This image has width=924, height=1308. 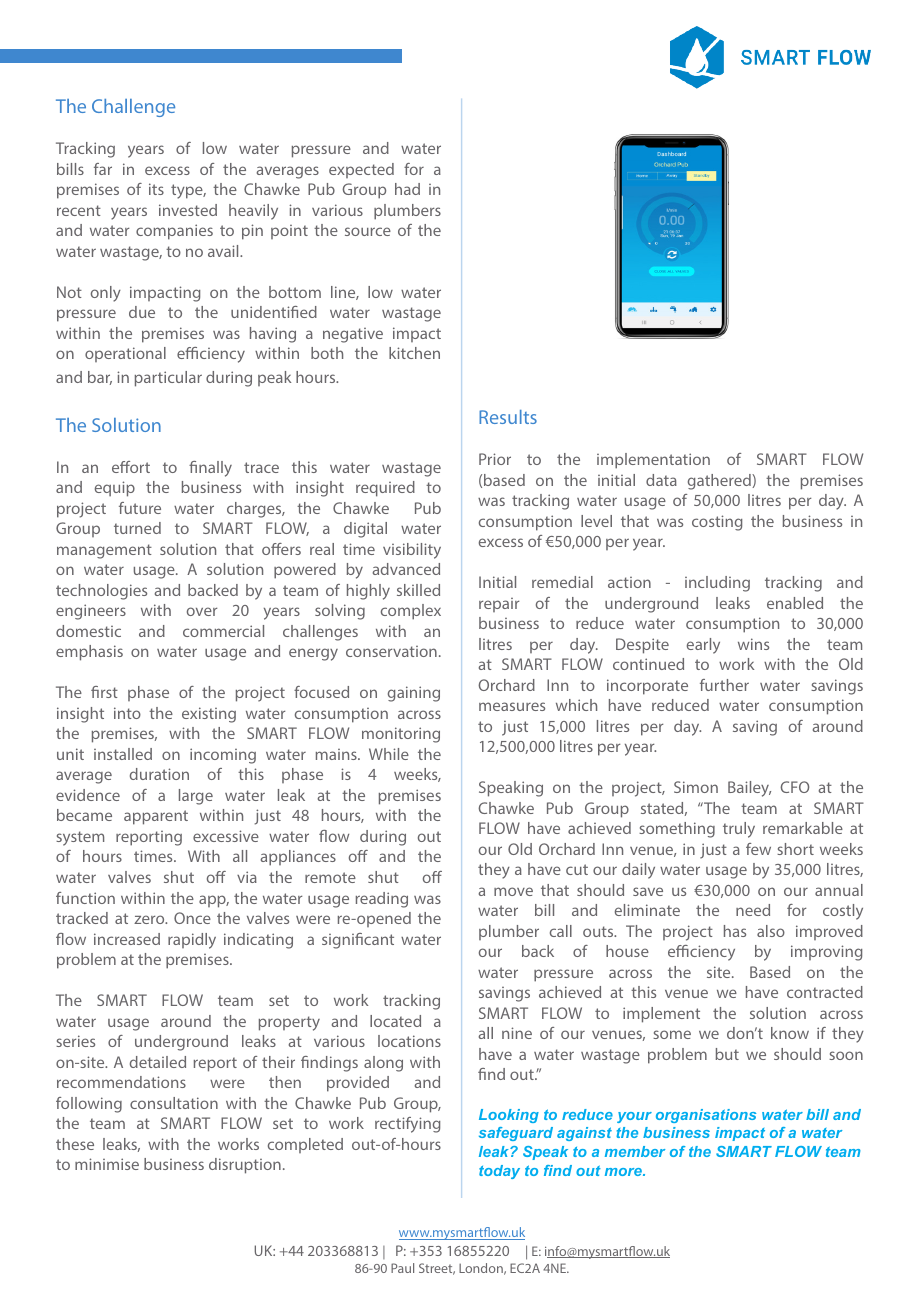 What do you see at coordinates (156, 189) in the image?
I see `its` at bounding box center [156, 189].
